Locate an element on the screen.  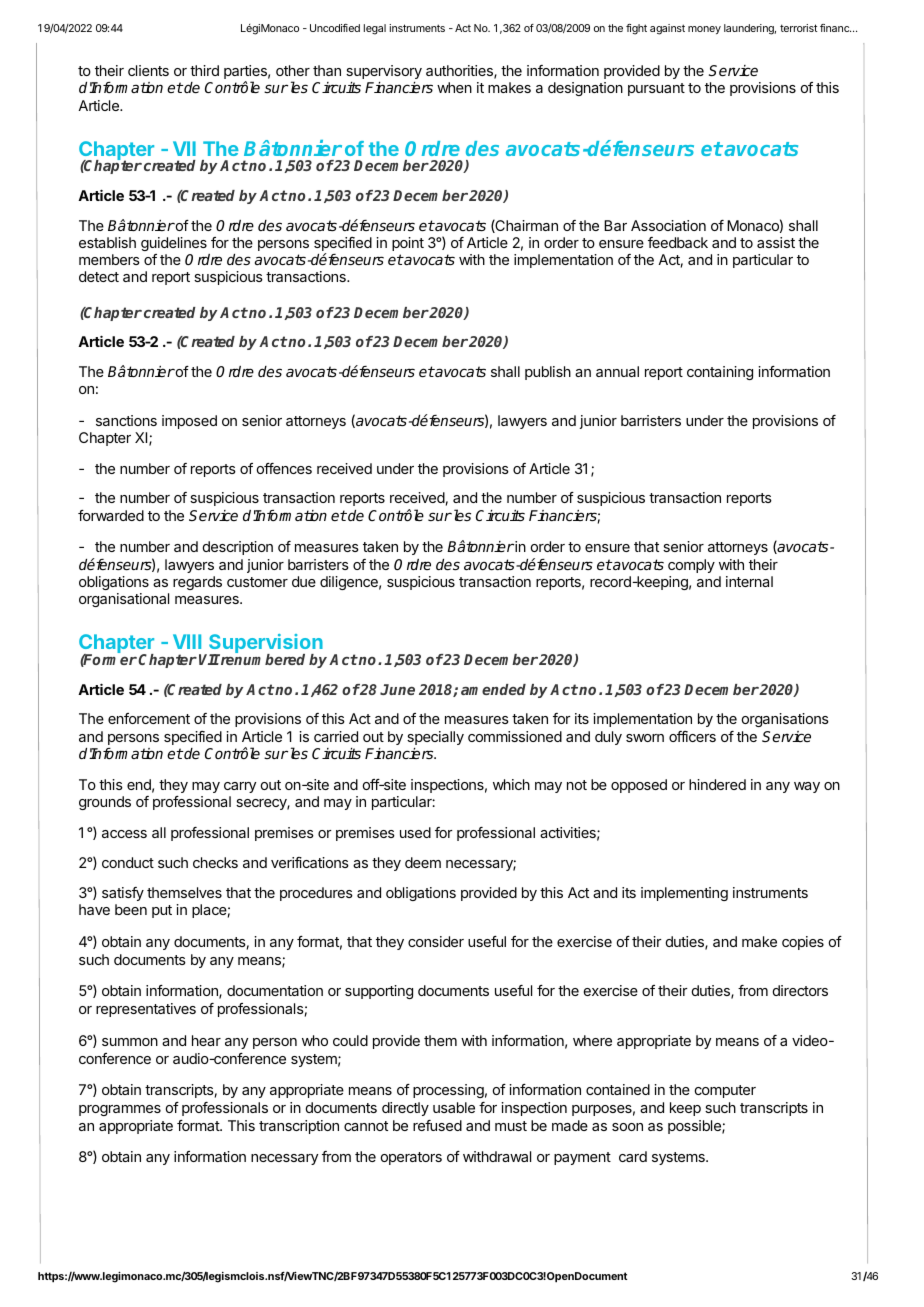
amended is located at coordinates (493, 689).
